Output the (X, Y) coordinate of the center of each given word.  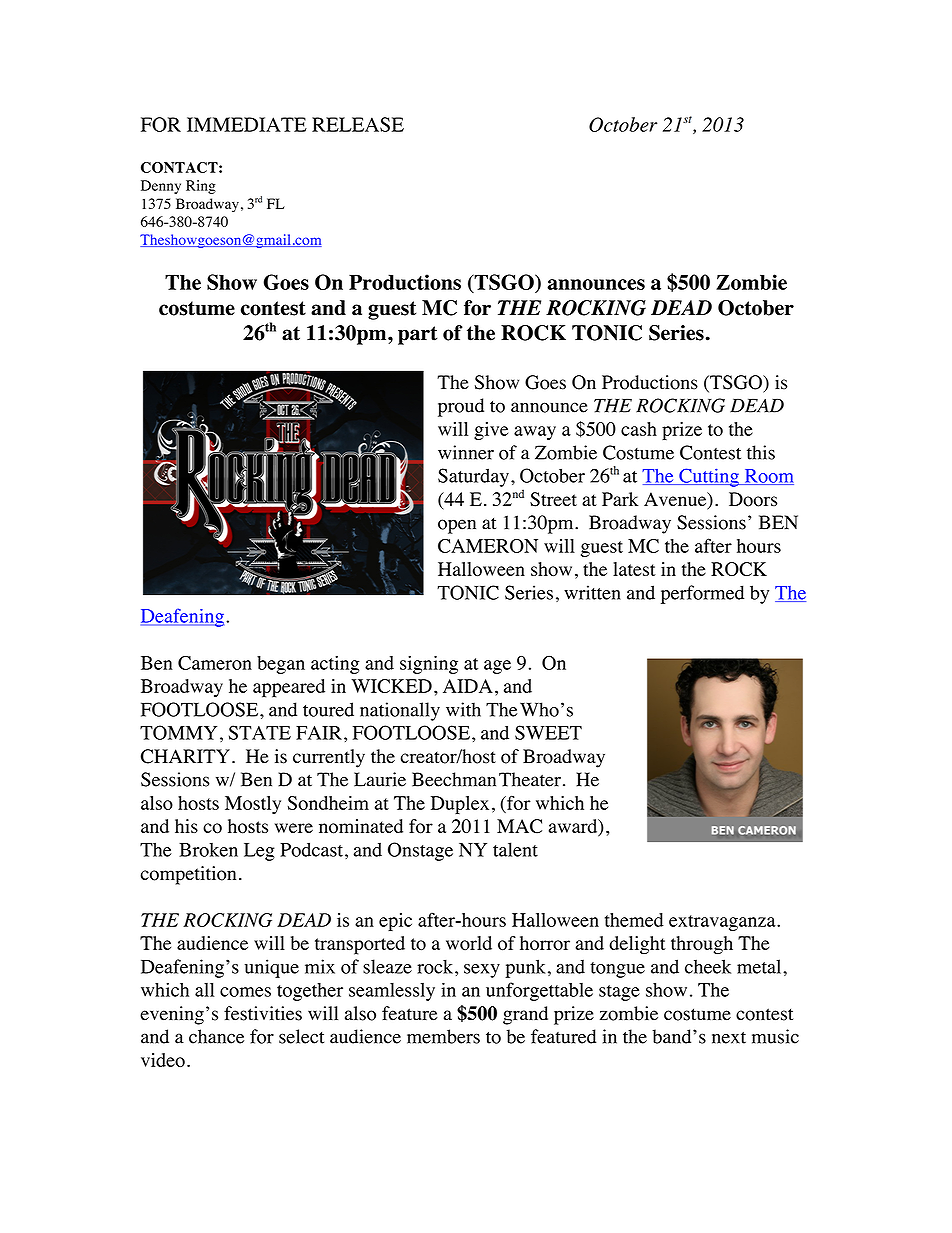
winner (466, 452)
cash (639, 429)
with (463, 709)
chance (216, 1036)
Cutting (709, 477)
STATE (260, 732)
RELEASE (358, 124)
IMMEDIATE (247, 124)
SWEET (548, 732)
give (491, 431)
